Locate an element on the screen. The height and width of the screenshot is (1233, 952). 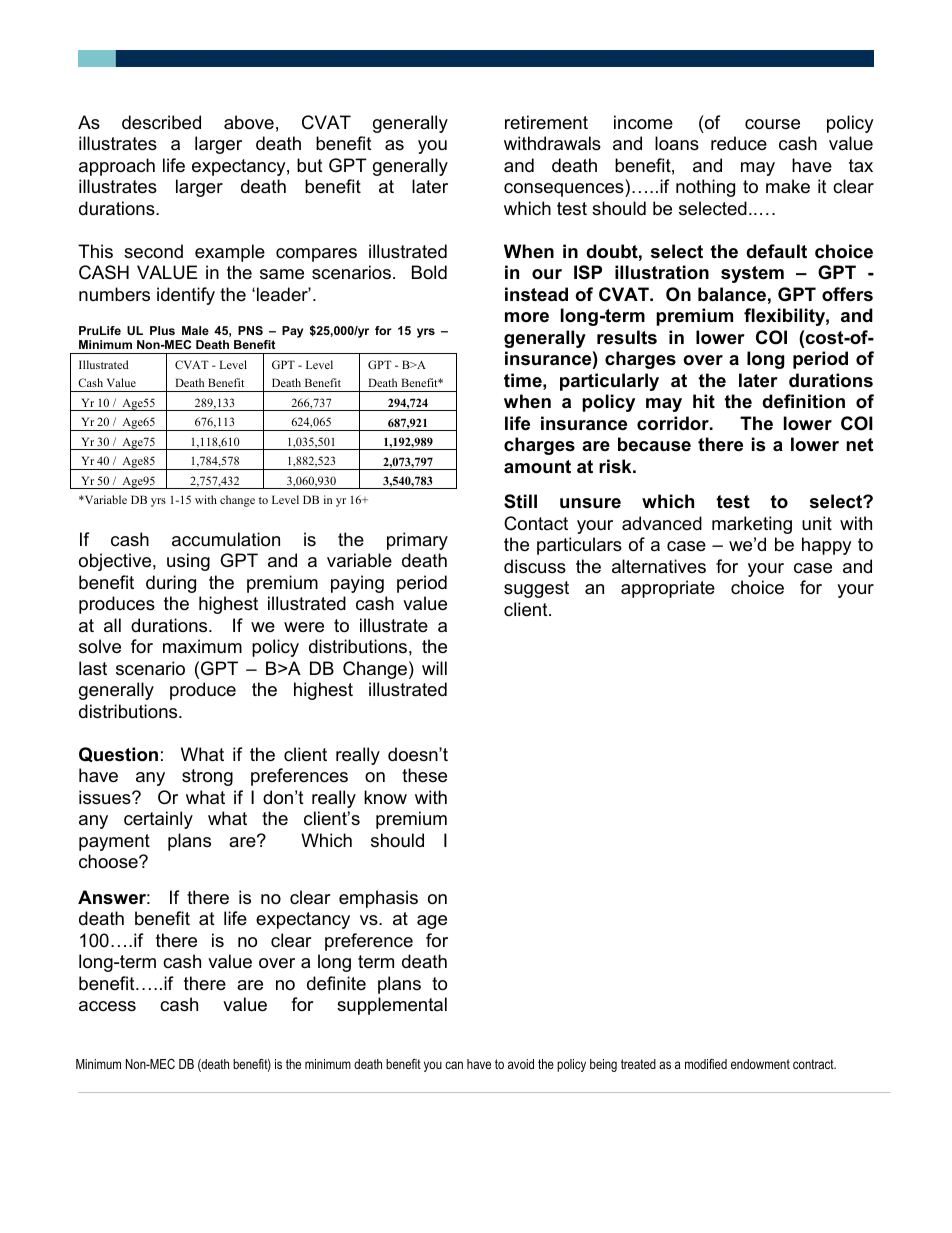
suggest is located at coordinates (536, 589).
